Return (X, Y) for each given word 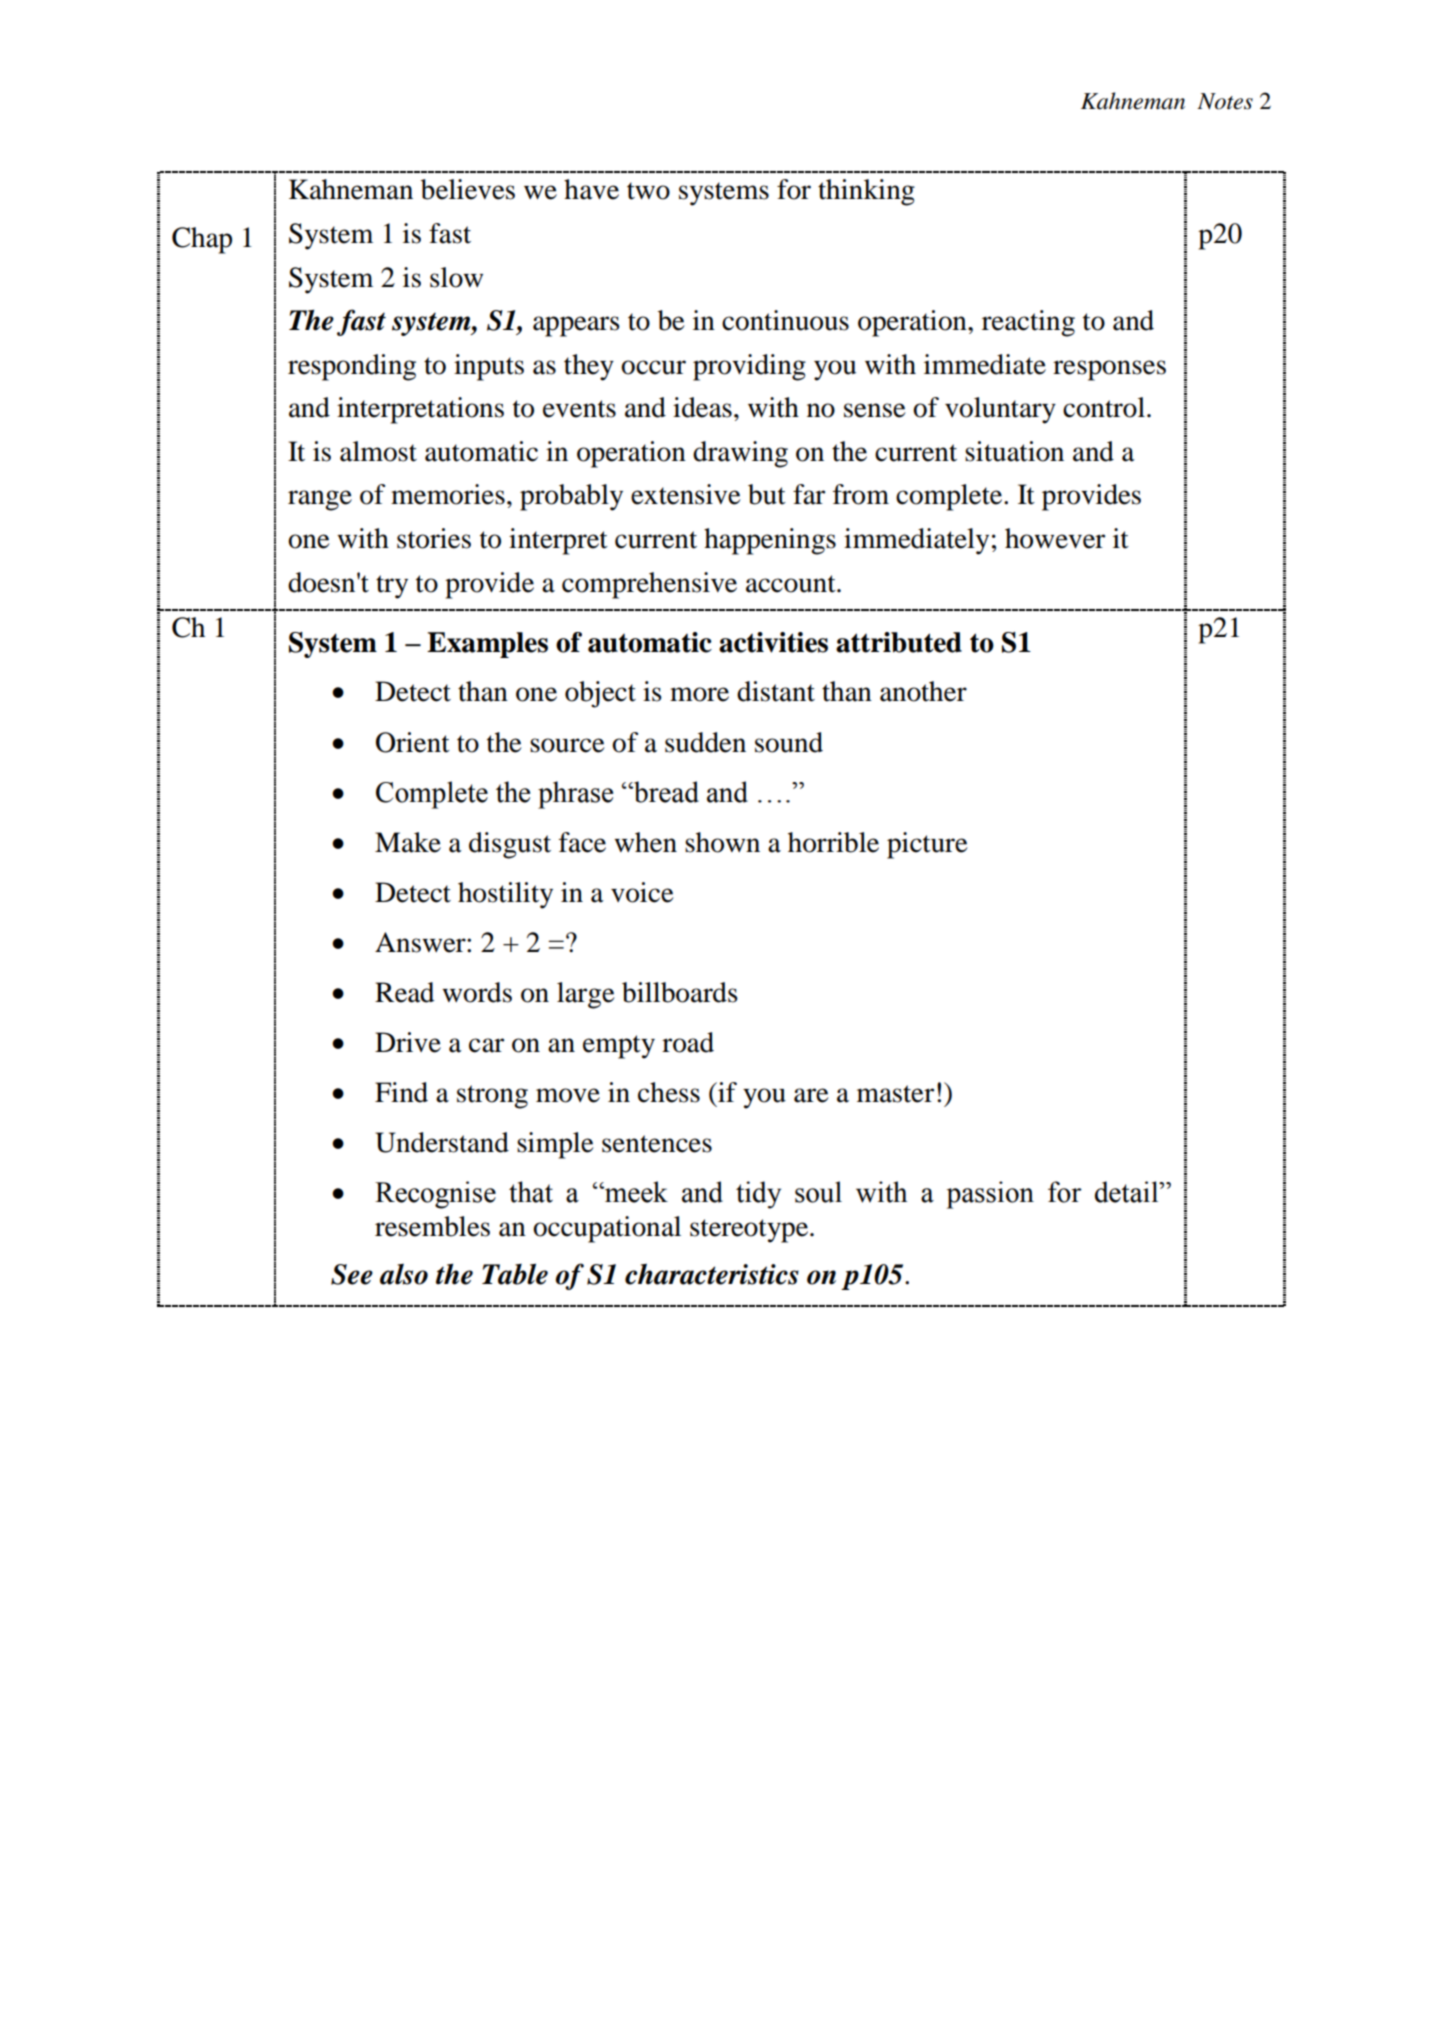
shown (722, 842)
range (320, 500)
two (648, 191)
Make (408, 842)
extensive (686, 494)
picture (927, 845)
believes (468, 189)
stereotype (749, 1231)
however (1055, 538)
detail (1128, 1192)
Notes (1225, 101)
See (352, 1274)
